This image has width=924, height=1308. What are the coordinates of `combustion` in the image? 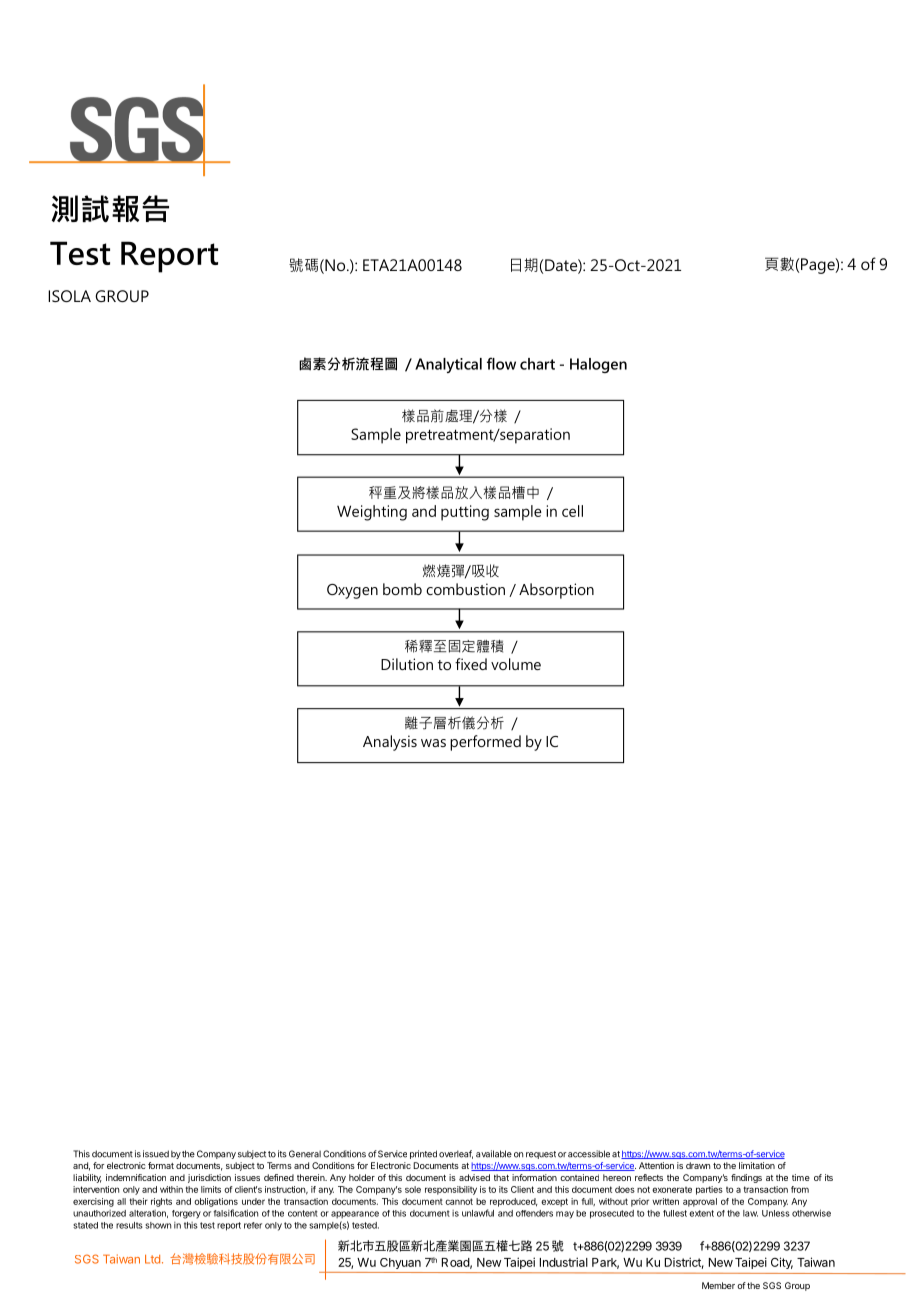 It's located at (465, 589).
